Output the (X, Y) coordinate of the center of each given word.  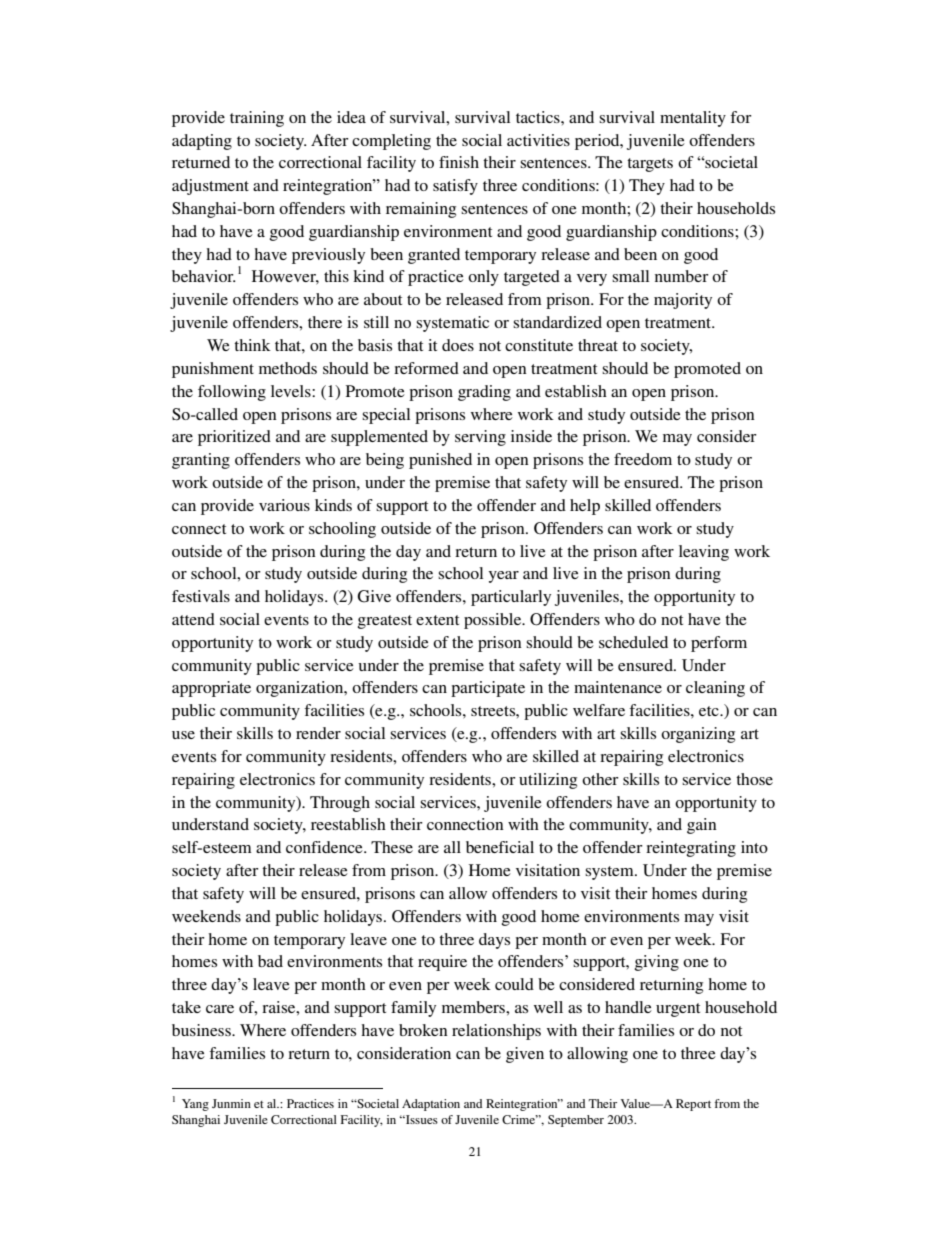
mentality (693, 119)
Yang (195, 1105)
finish (459, 162)
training (257, 119)
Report (693, 1105)
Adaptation (431, 1105)
